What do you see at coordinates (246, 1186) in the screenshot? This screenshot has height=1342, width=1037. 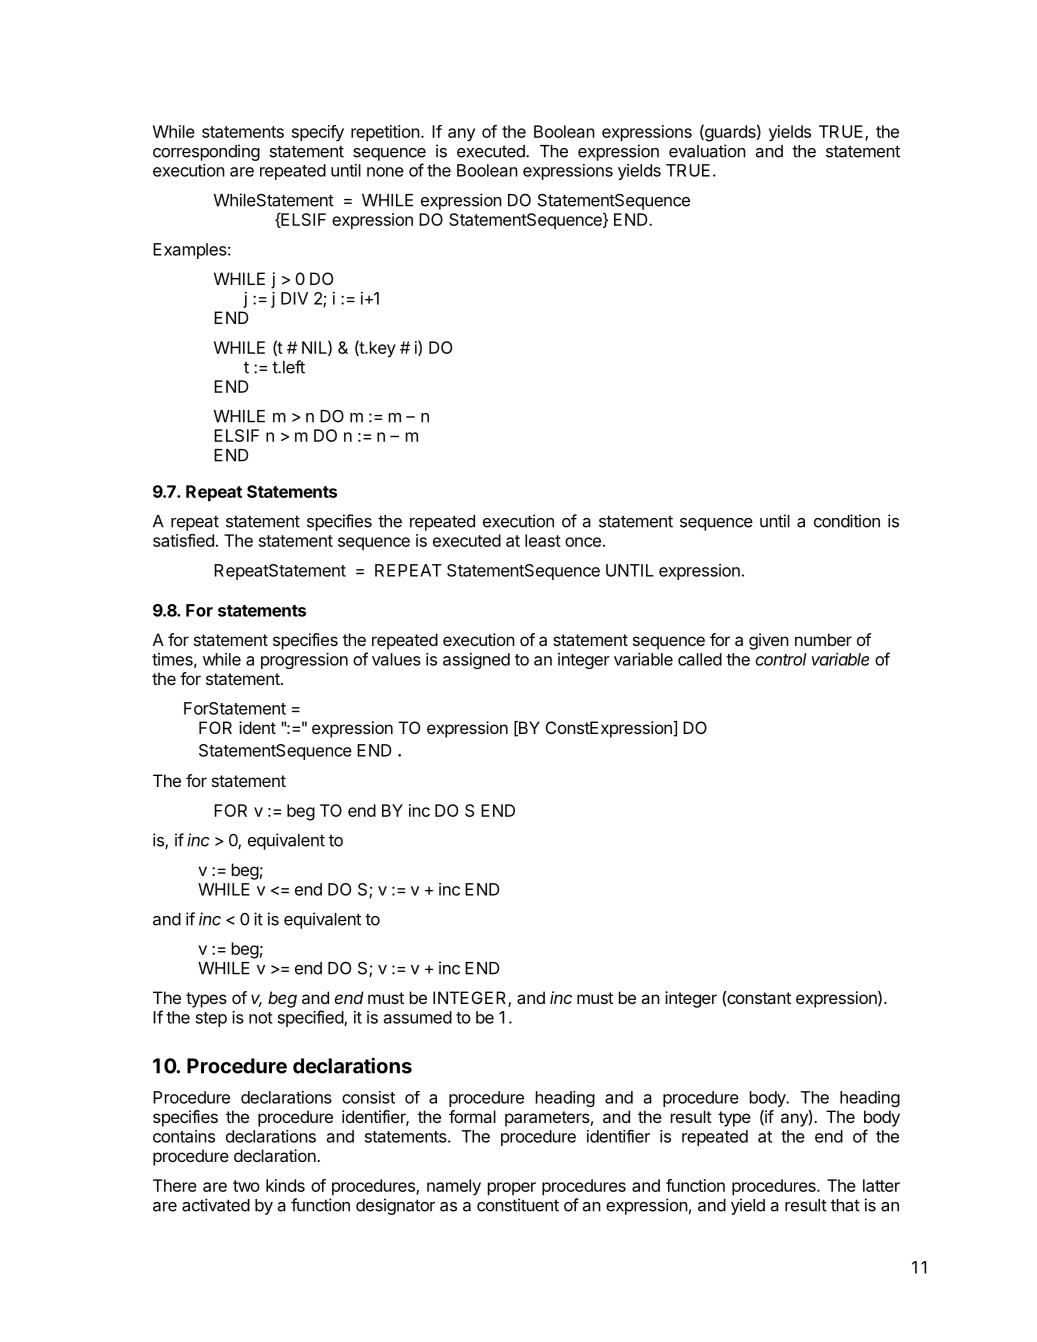 I see `two` at bounding box center [246, 1186].
